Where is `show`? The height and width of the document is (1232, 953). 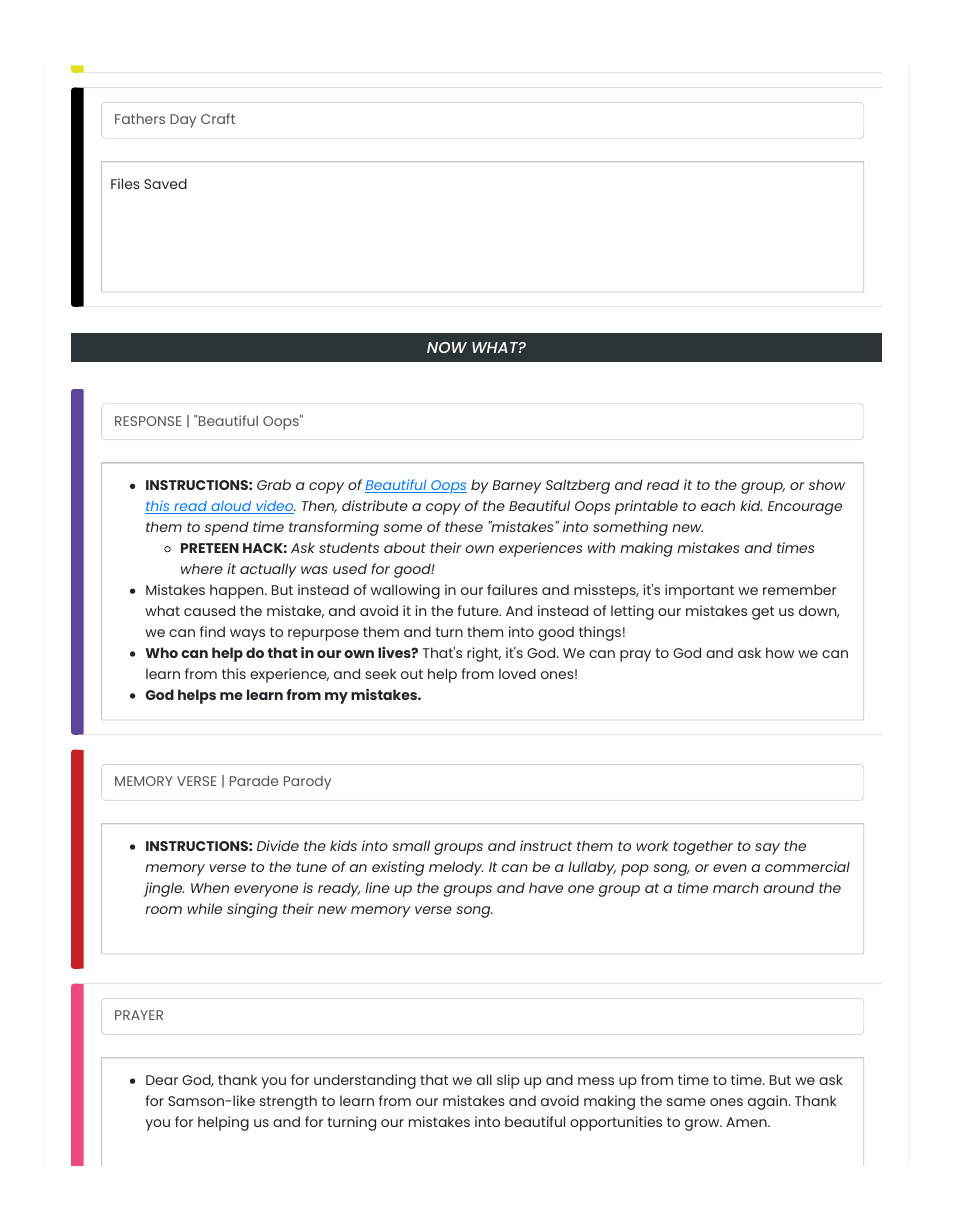 show is located at coordinates (827, 484).
